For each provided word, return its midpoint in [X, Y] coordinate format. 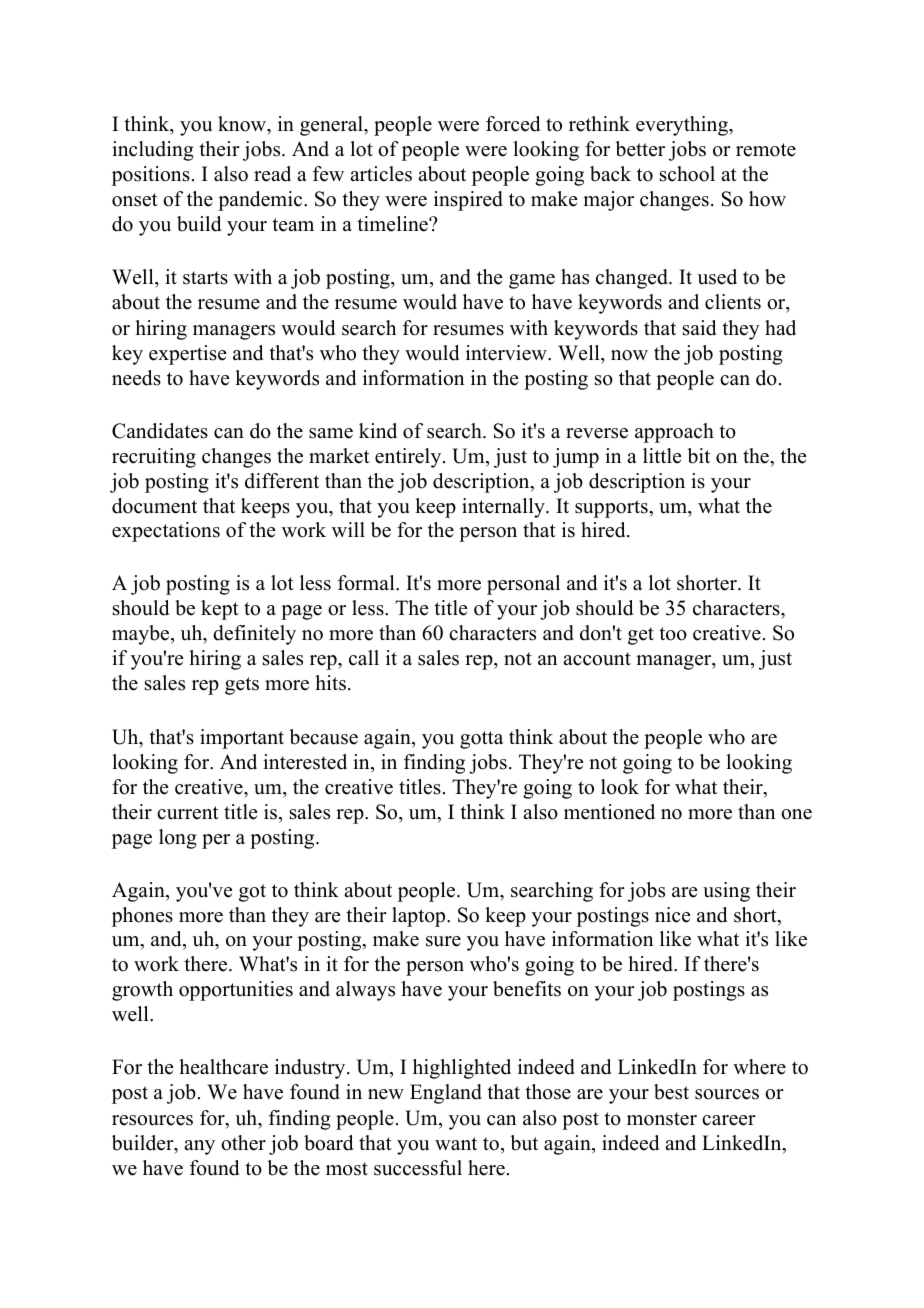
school [687, 174]
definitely [254, 635]
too [673, 634]
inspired [468, 201]
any [199, 1147]
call [364, 658]
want [456, 1143]
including [153, 151]
